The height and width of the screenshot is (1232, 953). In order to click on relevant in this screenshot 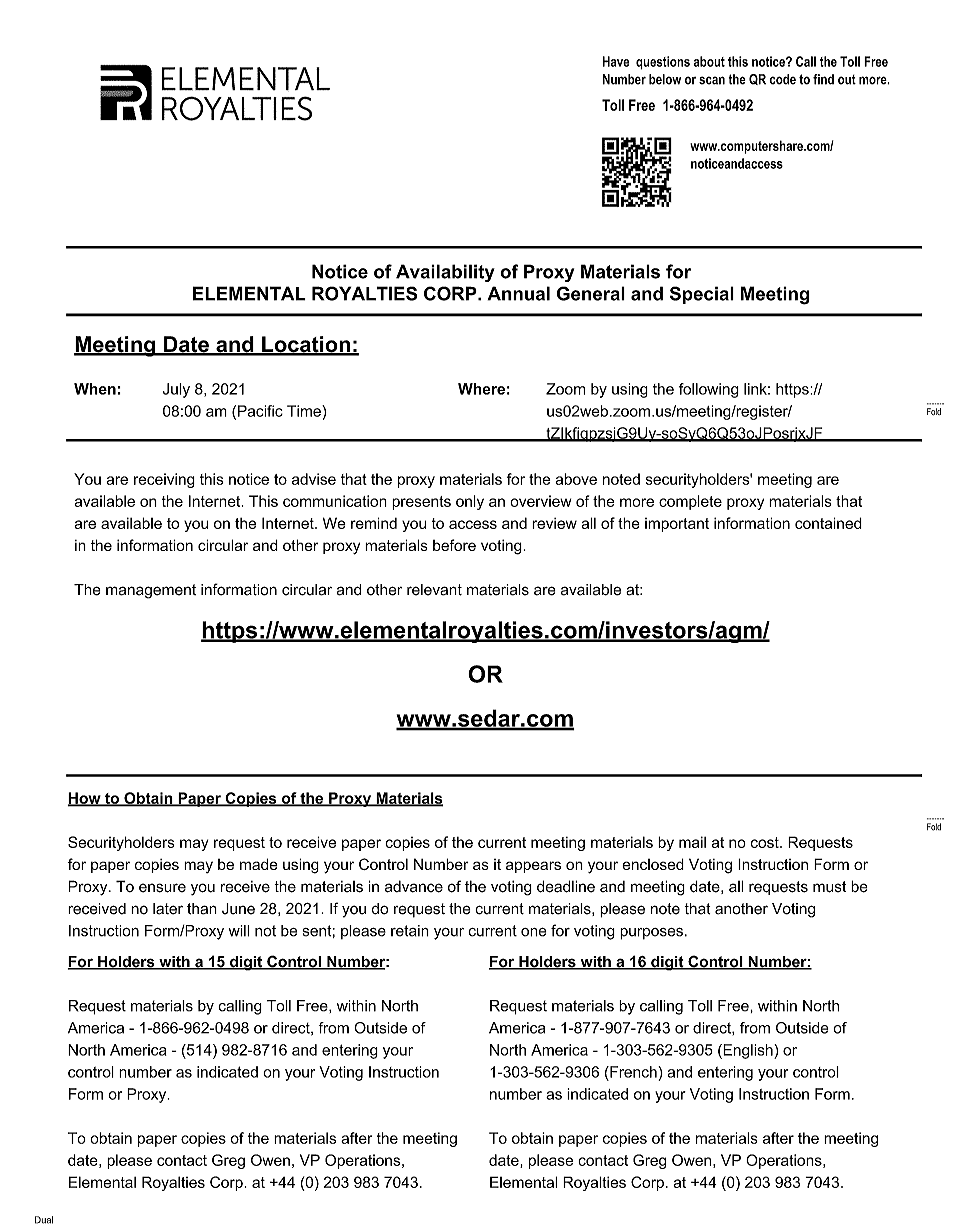, I will do `click(434, 590)`.
